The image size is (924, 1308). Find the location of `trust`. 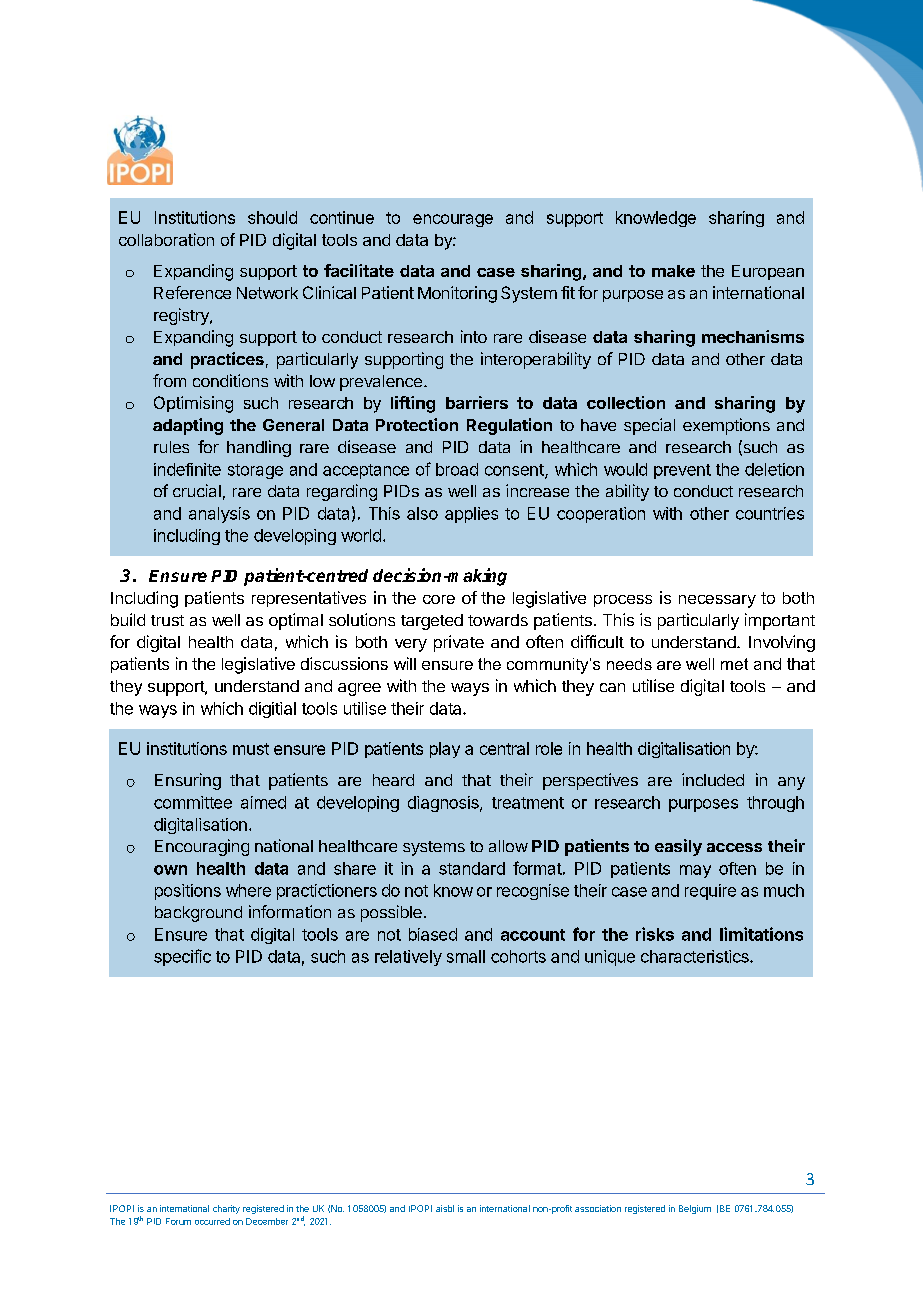

trust is located at coordinates (167, 620).
